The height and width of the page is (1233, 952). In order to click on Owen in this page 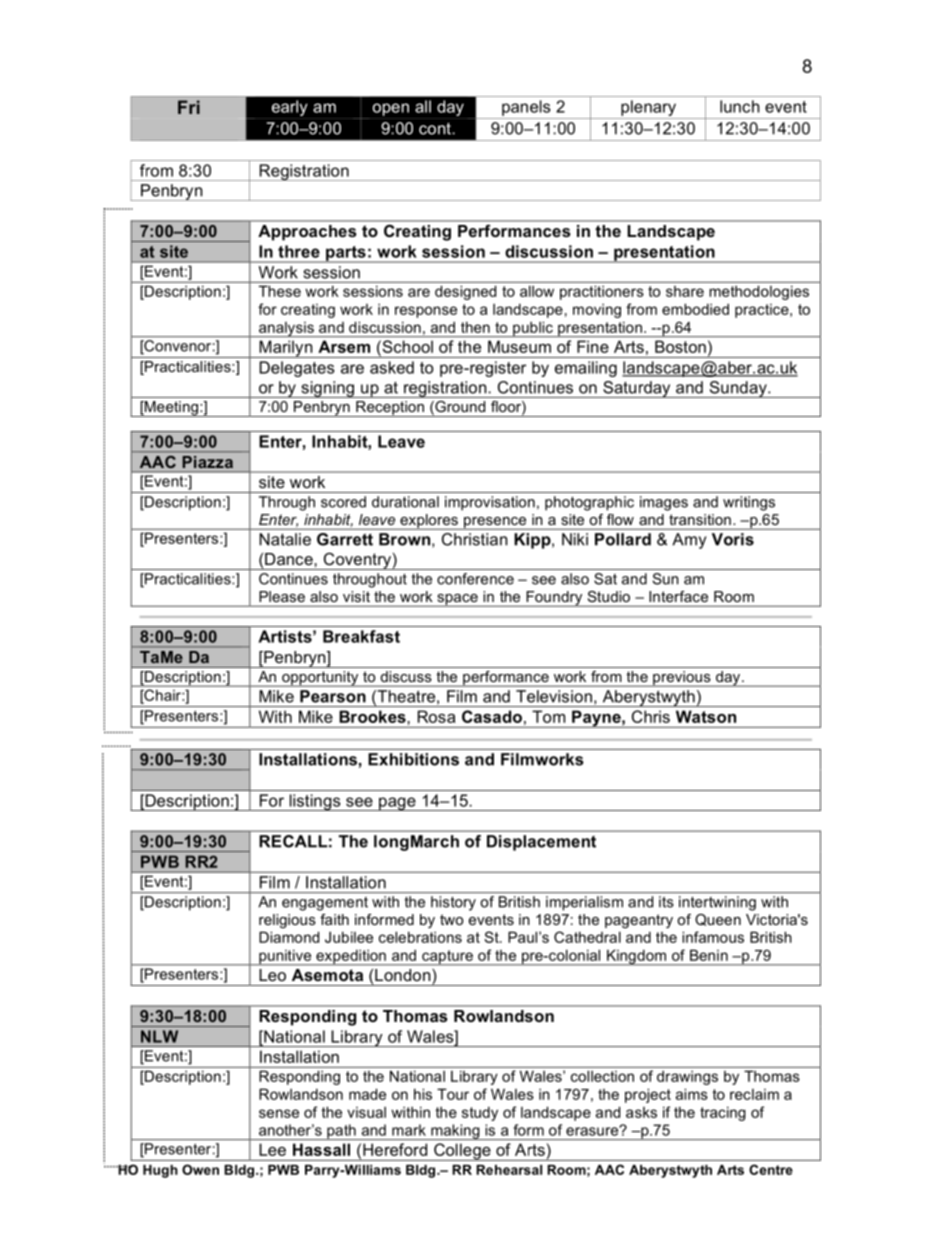, I will do `click(200, 1169)`.
